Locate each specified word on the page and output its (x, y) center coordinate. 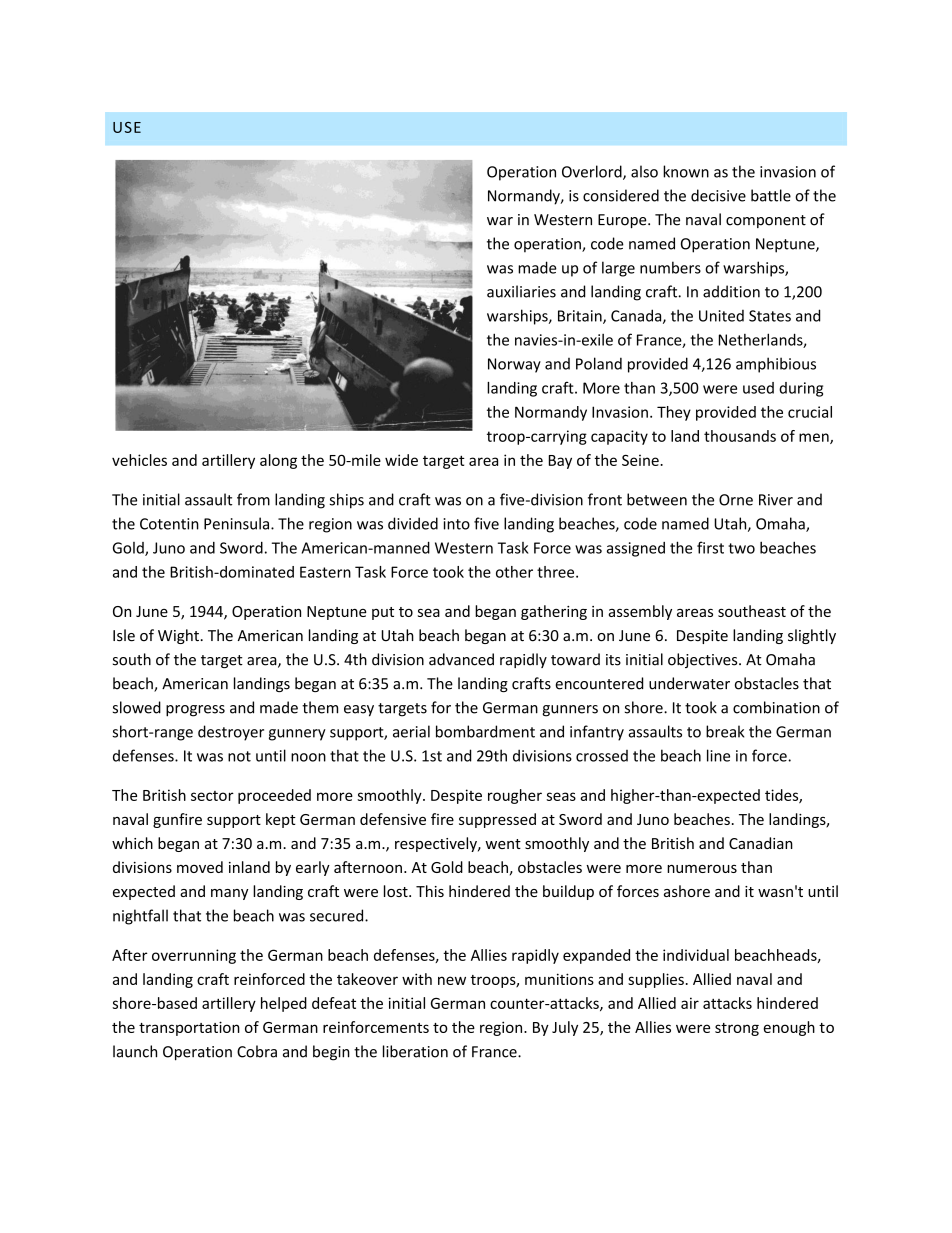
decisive (718, 195)
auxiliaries (521, 291)
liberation (415, 1051)
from (253, 499)
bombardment (485, 731)
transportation (189, 1028)
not (239, 756)
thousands (740, 436)
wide (401, 460)
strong (737, 1029)
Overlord (593, 172)
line (718, 755)
